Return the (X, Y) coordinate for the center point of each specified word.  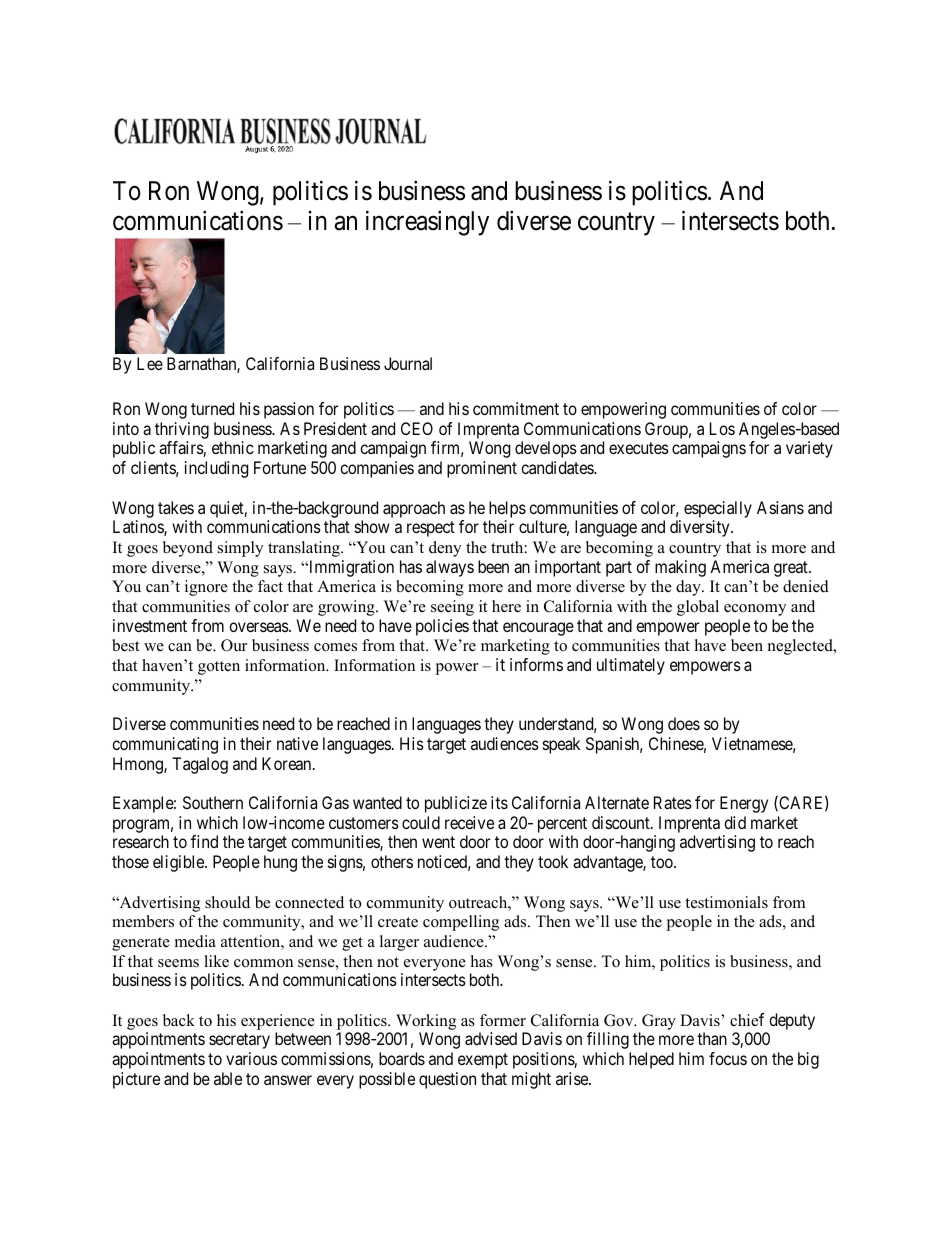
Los (722, 428)
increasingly (427, 223)
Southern (213, 802)
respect (431, 529)
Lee (150, 363)
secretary (239, 1041)
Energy (744, 804)
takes (176, 507)
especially (718, 509)
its (499, 802)
